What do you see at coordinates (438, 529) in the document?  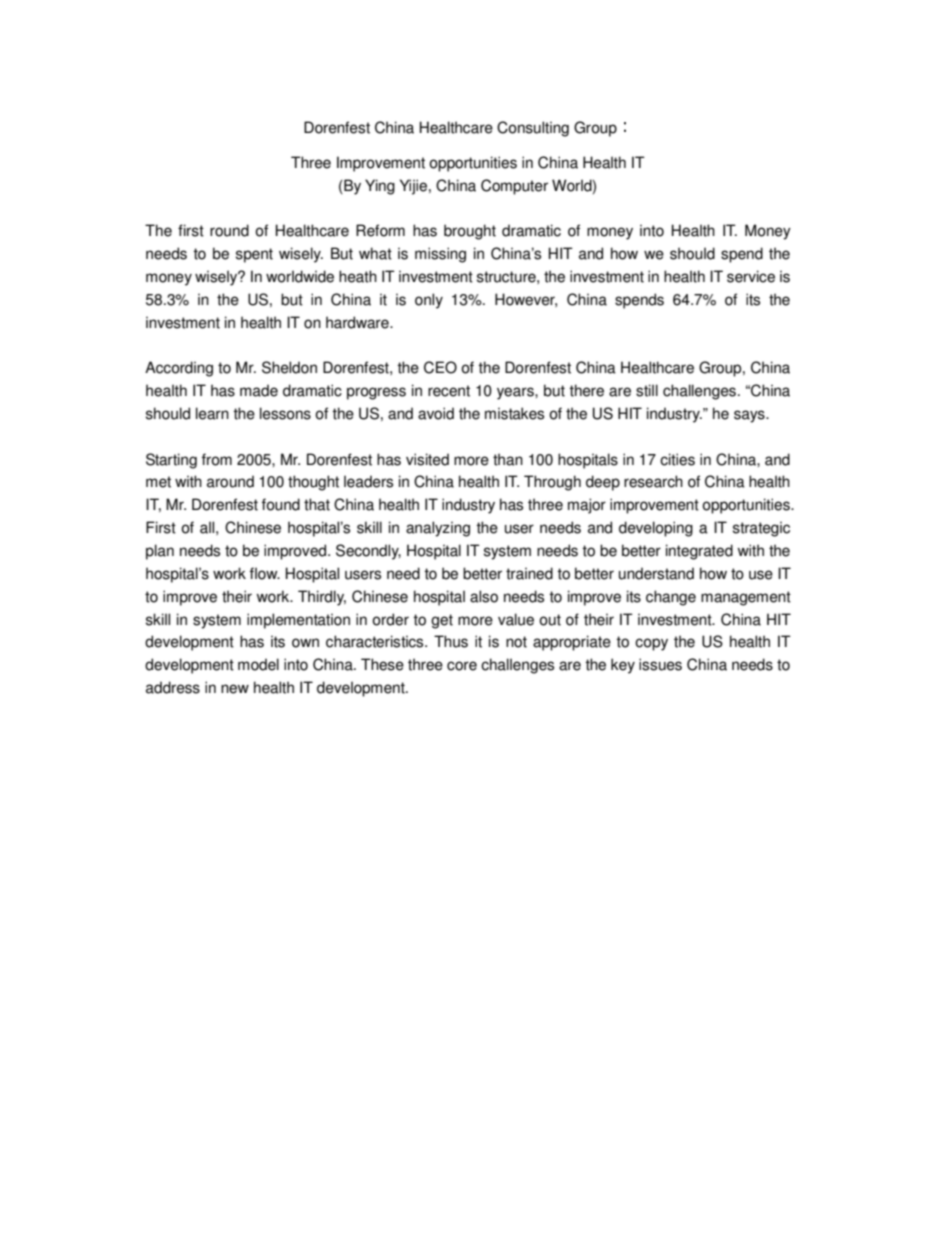 I see `analyzing` at bounding box center [438, 529].
